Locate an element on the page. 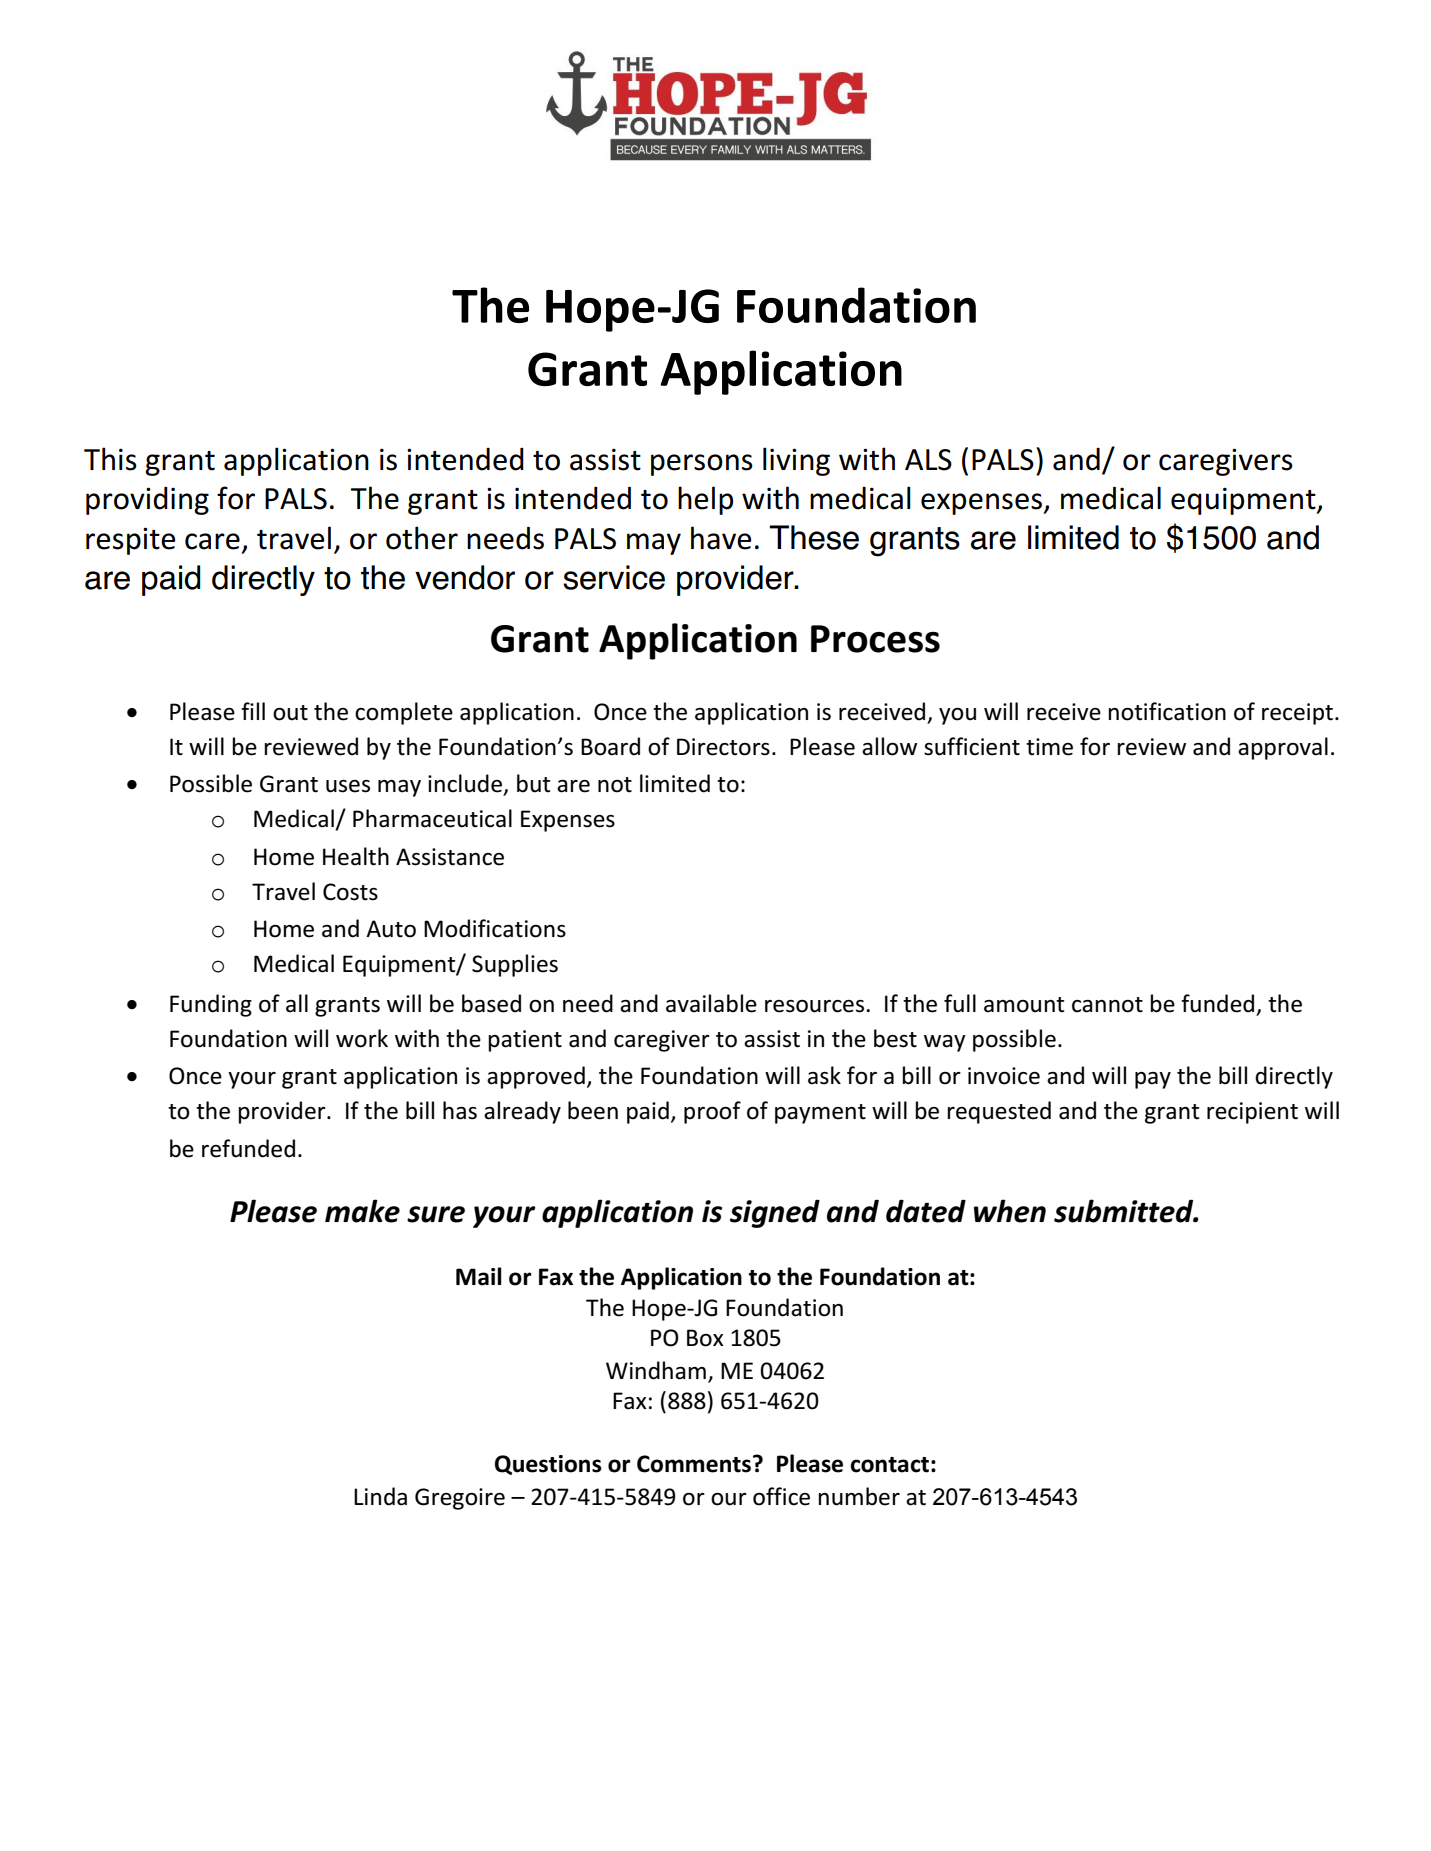 The height and width of the document is (1851, 1431). work is located at coordinates (362, 1038).
